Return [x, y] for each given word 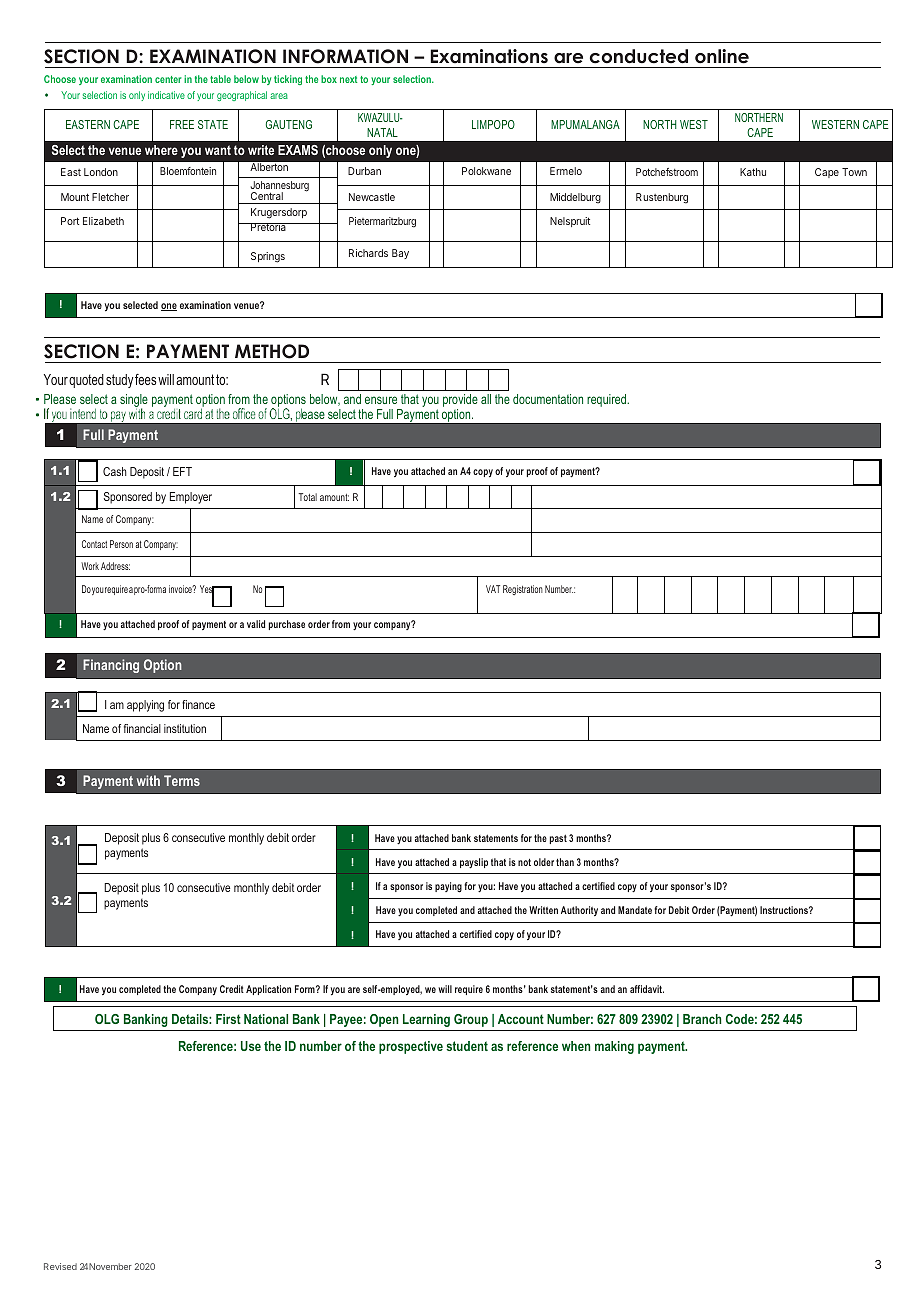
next [349, 79]
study [121, 381]
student [467, 1046]
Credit [232, 989]
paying [448, 887]
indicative [166, 95]
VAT [493, 589]
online [722, 56]
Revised [60, 1266]
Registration [523, 590]
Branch [702, 1019]
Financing [111, 666]
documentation [548, 399]
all [486, 399]
